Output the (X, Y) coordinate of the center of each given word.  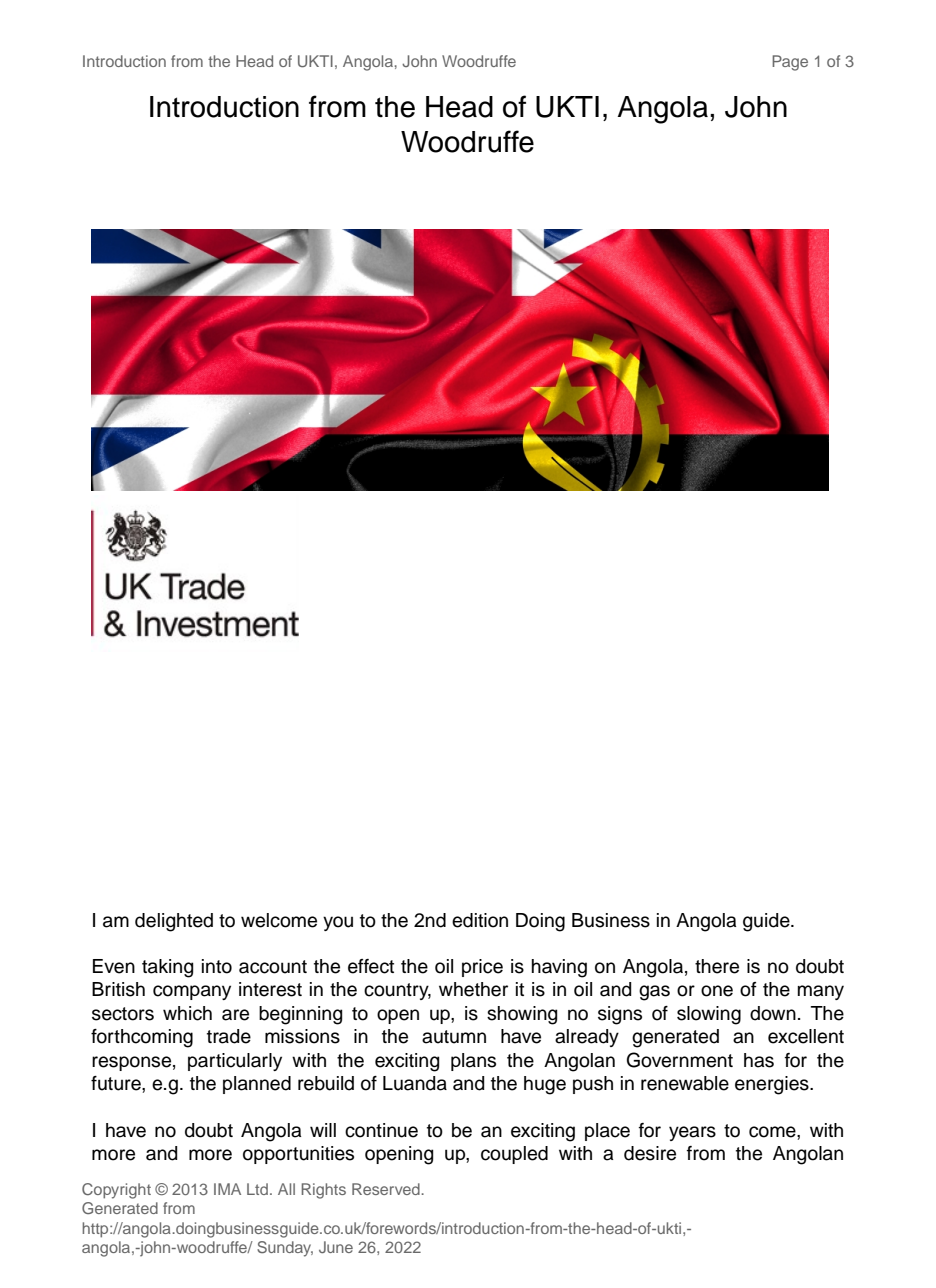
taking (167, 968)
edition (480, 920)
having (559, 968)
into (217, 966)
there (717, 966)
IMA (227, 1189)
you (338, 923)
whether (473, 989)
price (482, 968)
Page (790, 63)
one (717, 991)
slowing (709, 1015)
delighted (174, 922)
